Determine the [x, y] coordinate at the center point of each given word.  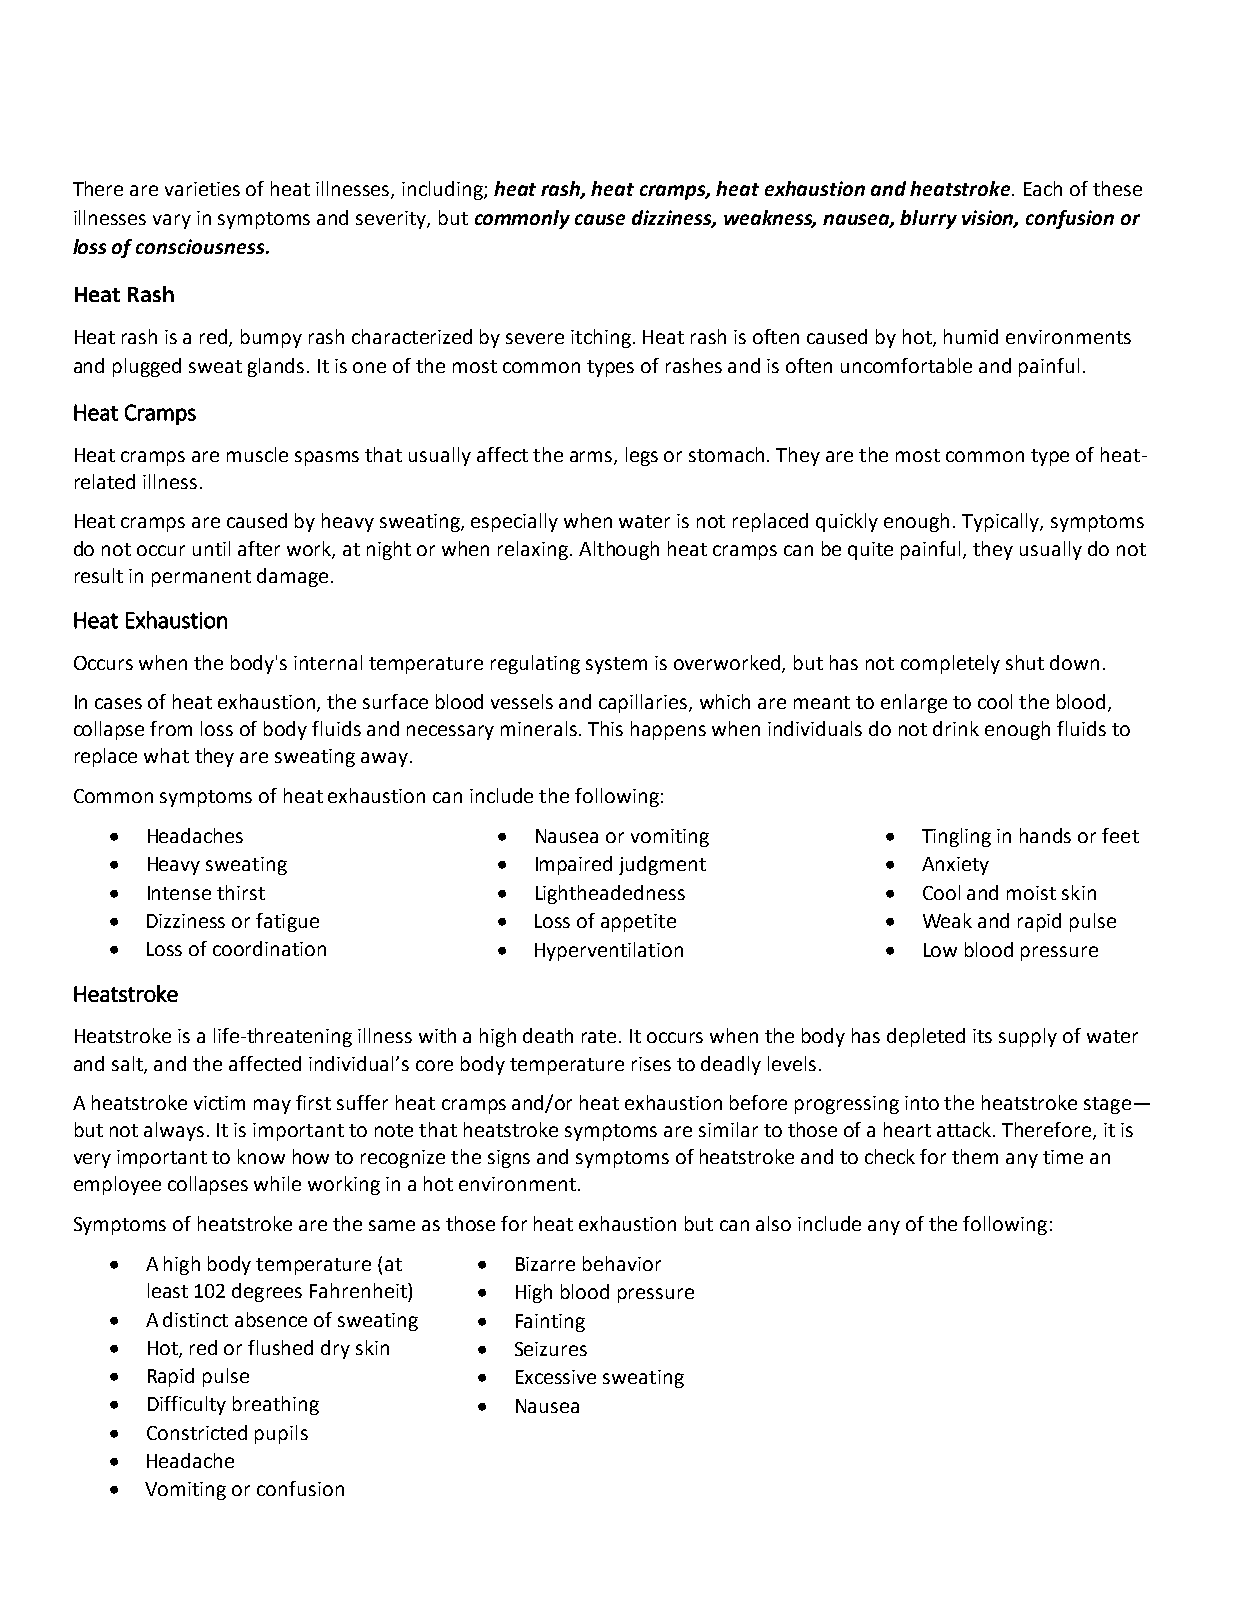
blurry [928, 219]
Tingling [956, 837]
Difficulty [187, 1405]
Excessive [556, 1377]
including [443, 190]
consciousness [201, 246]
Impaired [574, 865]
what [166, 755]
